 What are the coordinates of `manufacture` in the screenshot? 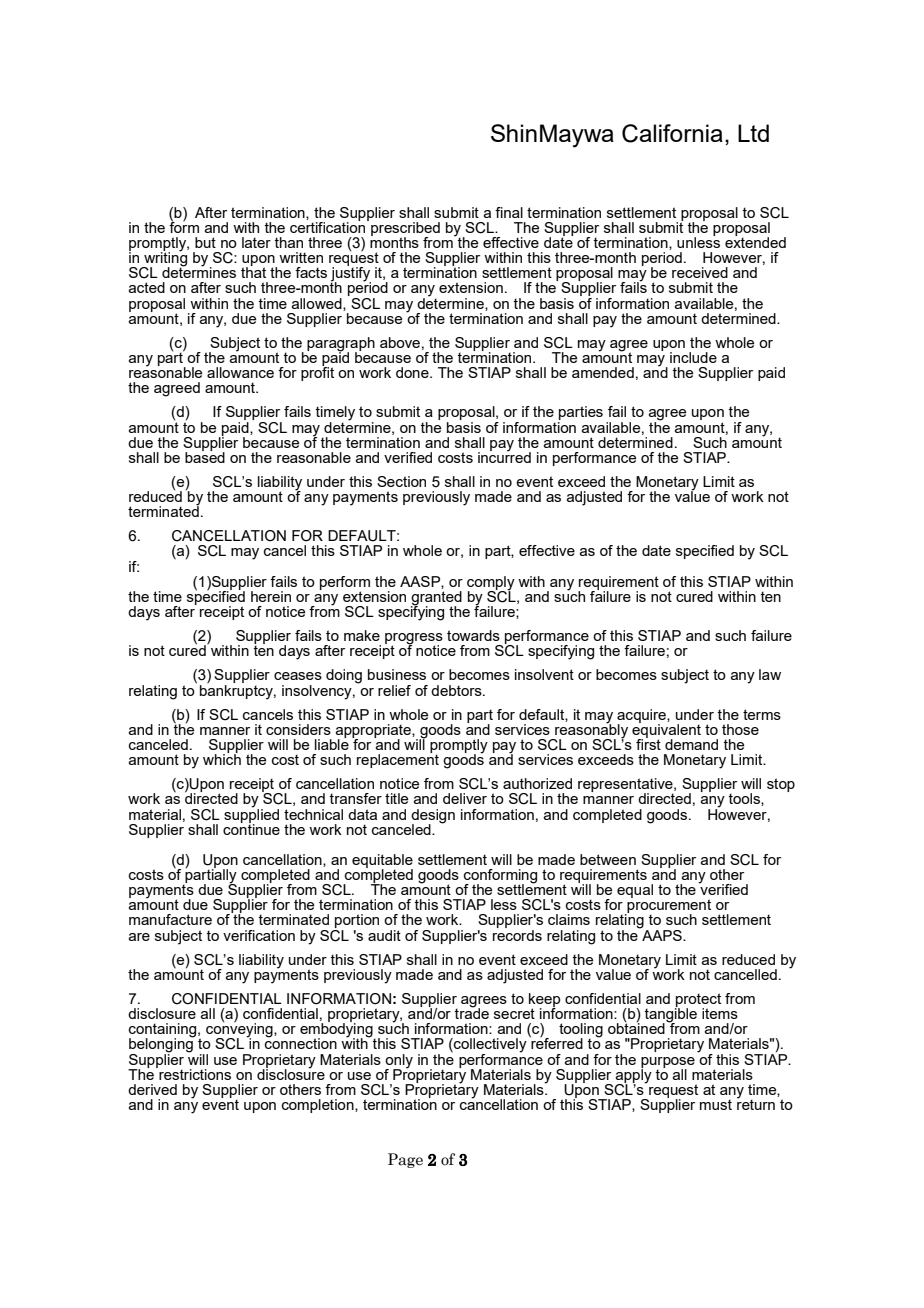 It's located at (170, 919).
